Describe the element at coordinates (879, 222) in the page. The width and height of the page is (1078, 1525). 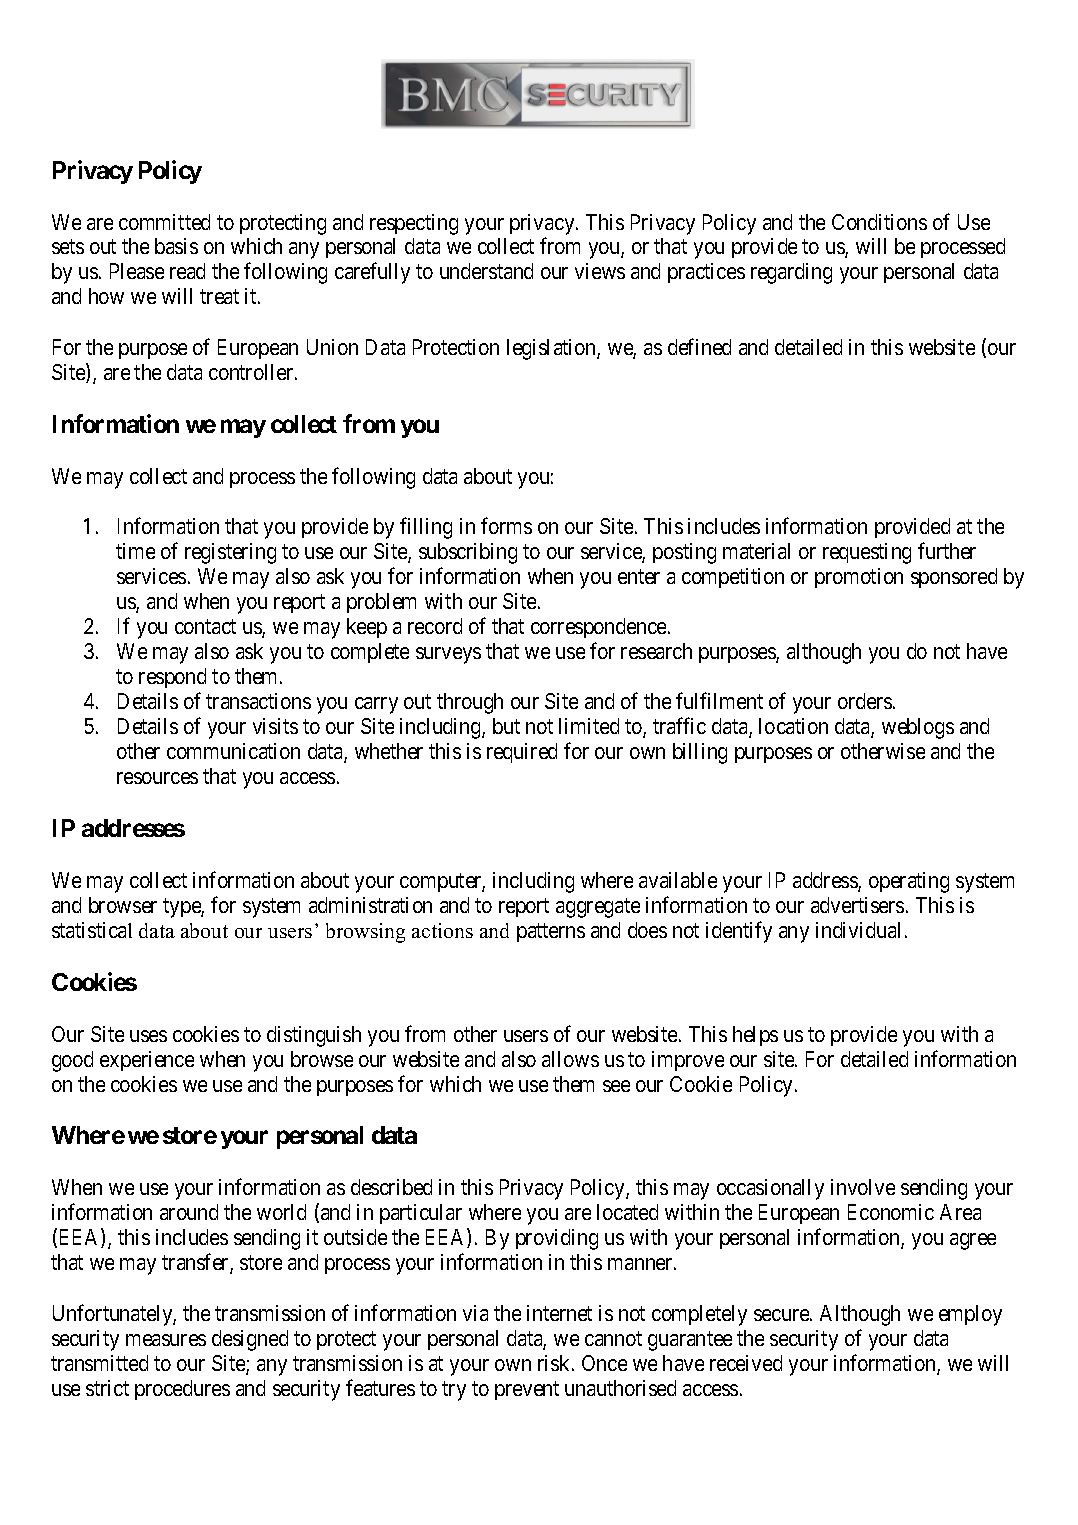
I see `Conditions` at that location.
